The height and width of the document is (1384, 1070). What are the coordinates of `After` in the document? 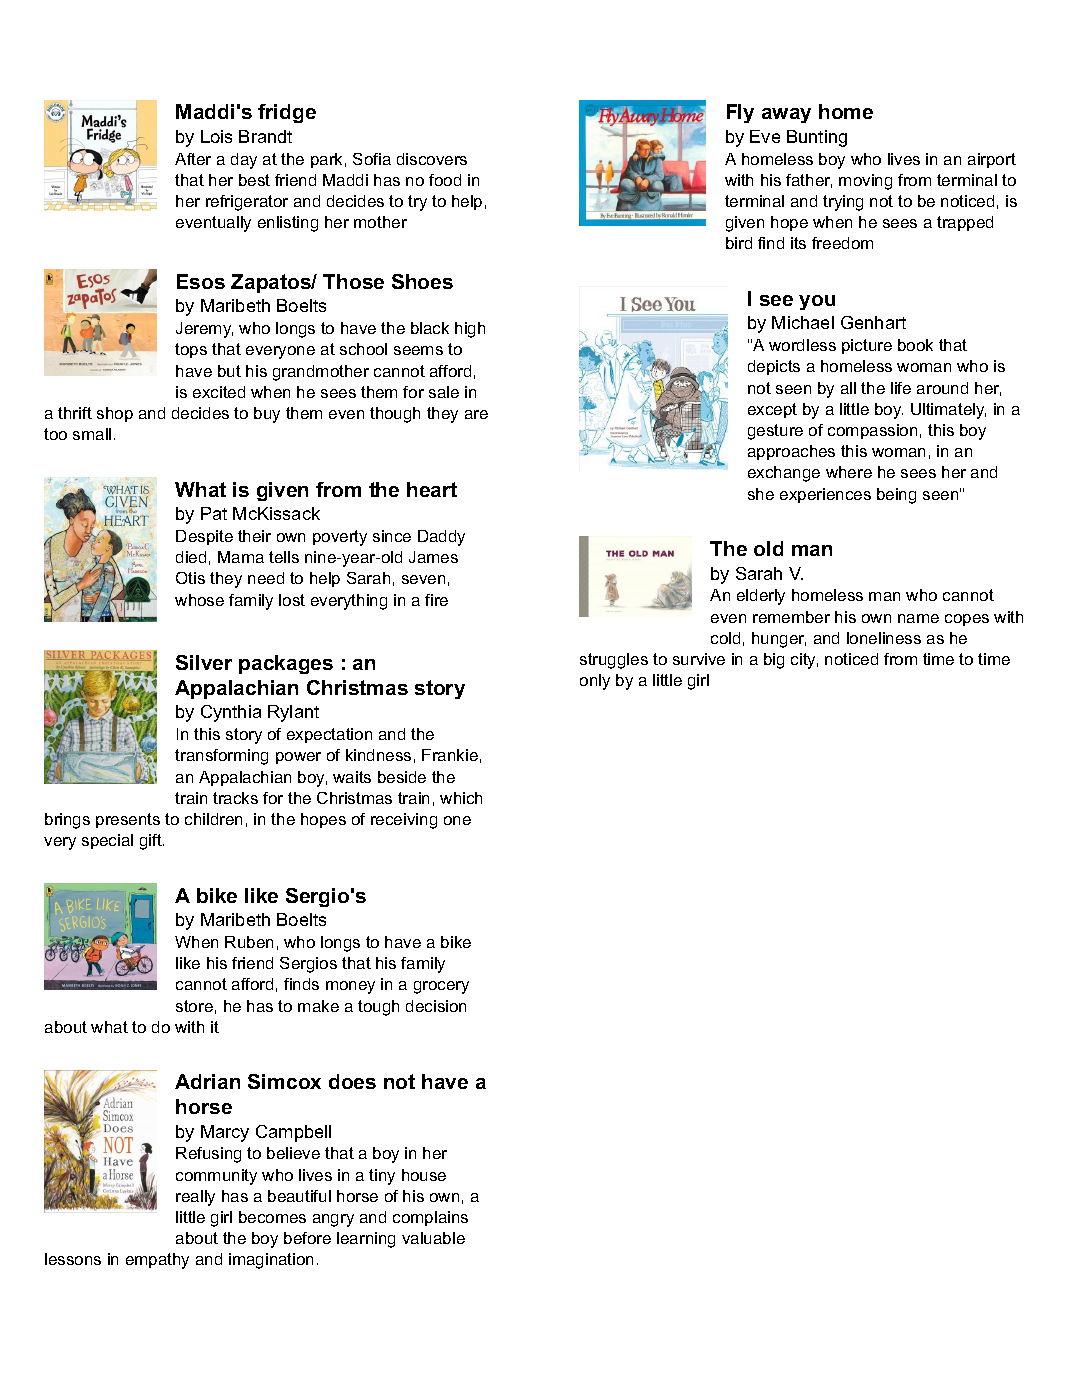 It's located at (193, 159).
